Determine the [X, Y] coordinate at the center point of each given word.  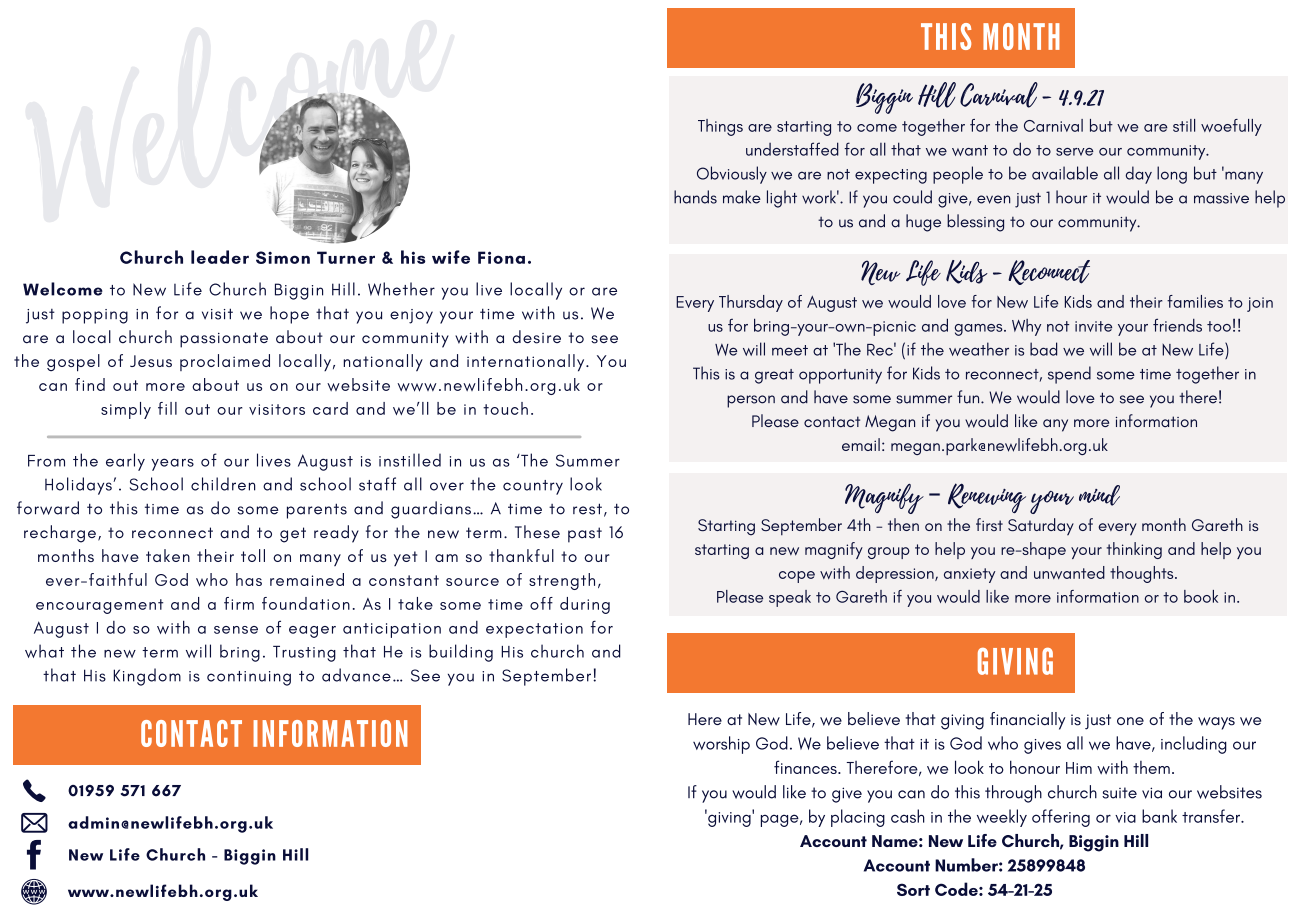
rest [587, 509]
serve [1075, 152]
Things [720, 127]
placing [858, 818]
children [223, 484]
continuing [249, 678]
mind [1099, 495]
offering [1061, 818]
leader [220, 257]
